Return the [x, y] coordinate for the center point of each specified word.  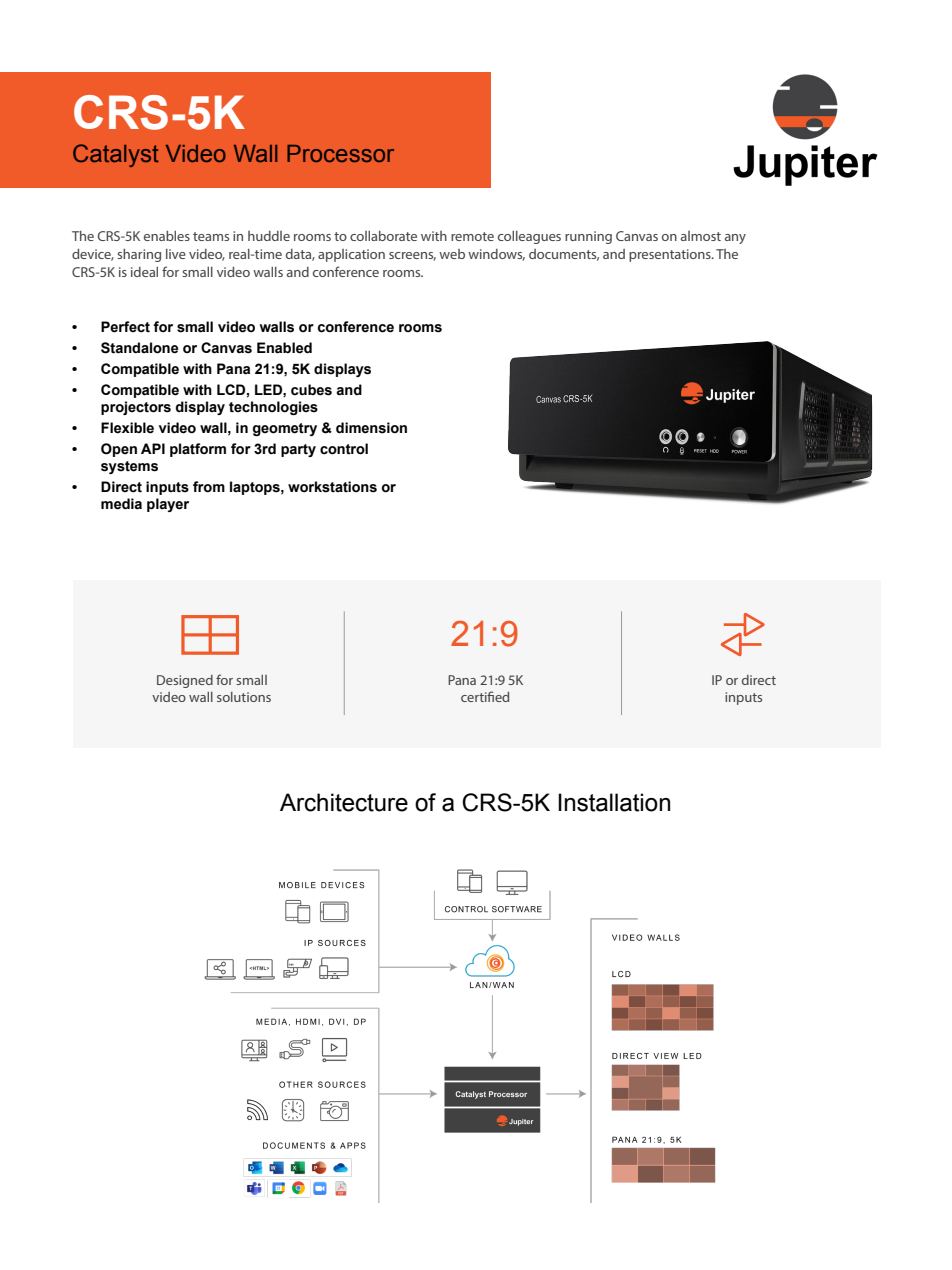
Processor [340, 153]
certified [485, 696]
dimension [371, 428]
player [168, 505]
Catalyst [116, 155]
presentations [671, 255]
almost [701, 236]
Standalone [139, 348]
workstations [332, 487]
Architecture [344, 802]
